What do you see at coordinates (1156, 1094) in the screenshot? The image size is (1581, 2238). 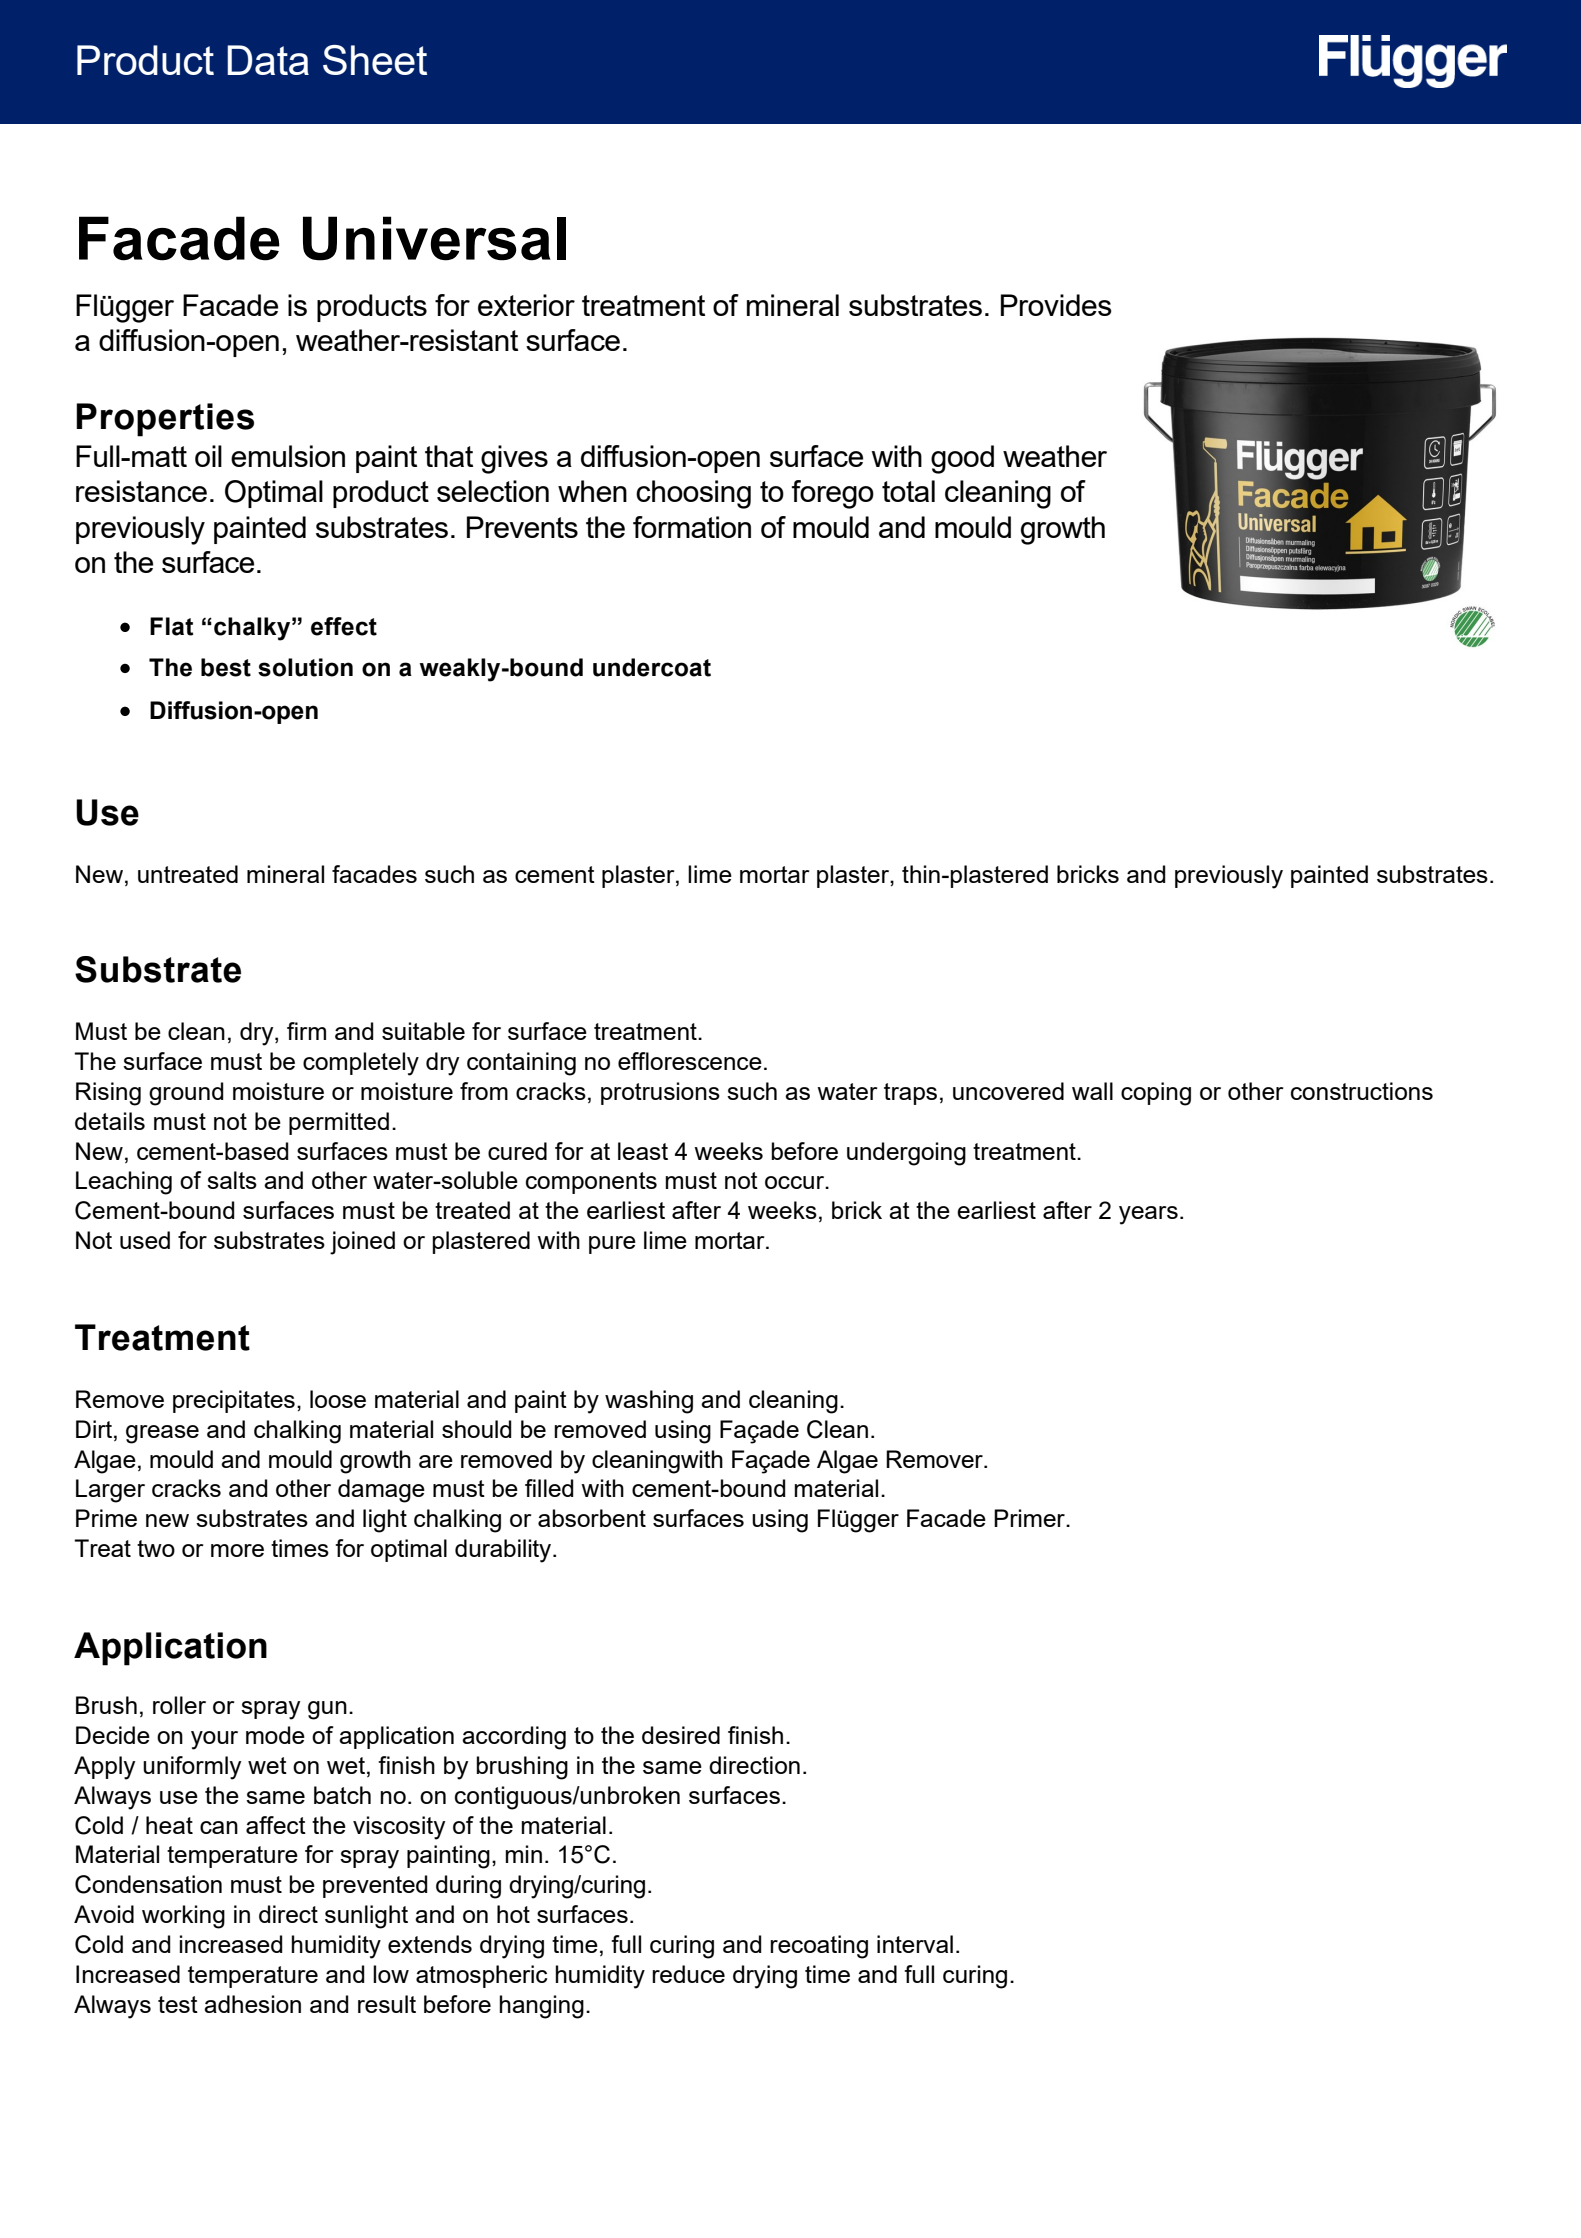 I see `coping` at bounding box center [1156, 1094].
